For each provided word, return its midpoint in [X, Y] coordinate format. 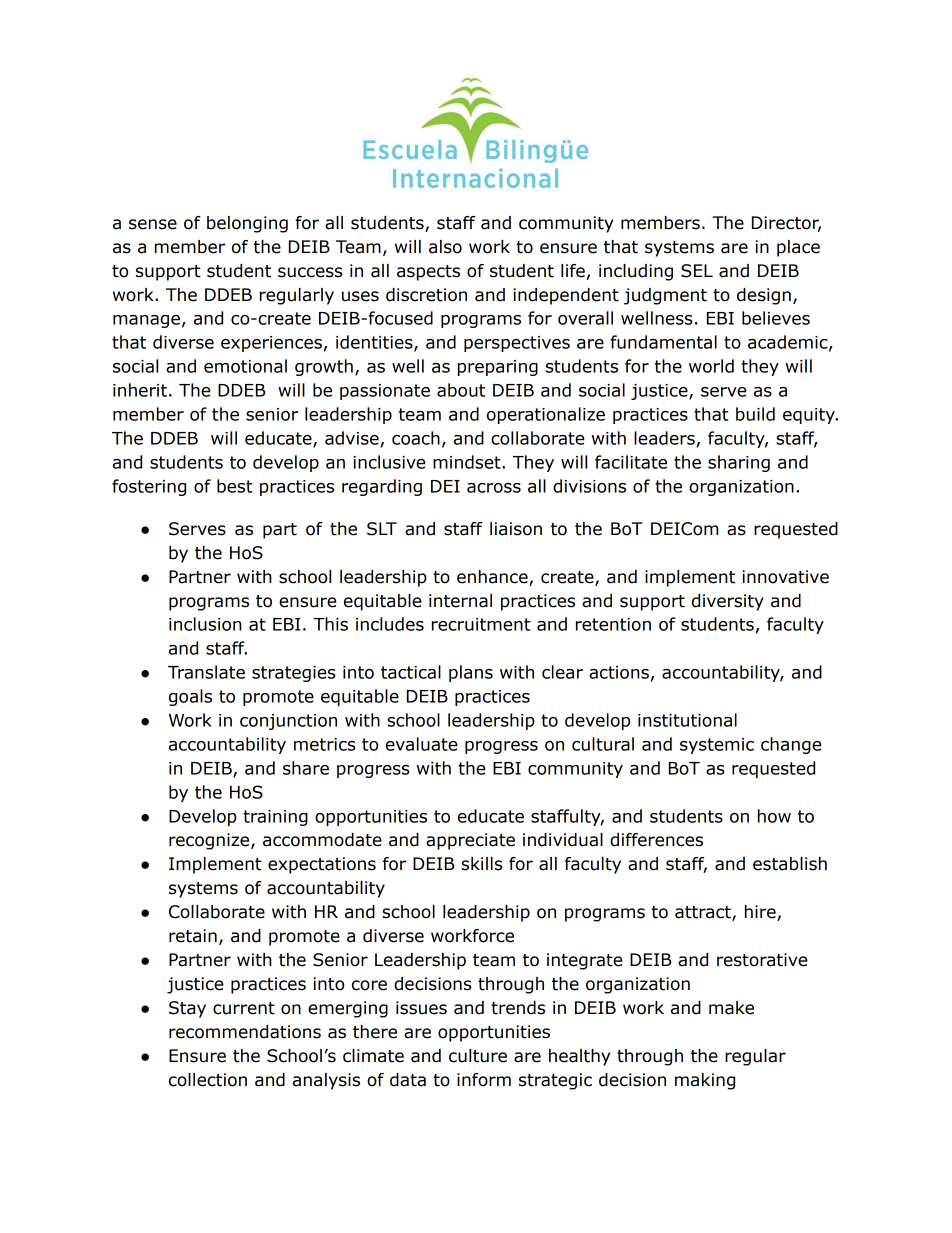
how [774, 816]
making [705, 1081]
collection [208, 1080]
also [445, 247]
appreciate [470, 841]
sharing [739, 463]
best [235, 486]
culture [478, 1056]
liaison [516, 529]
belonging [247, 224]
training [275, 818]
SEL [697, 271]
